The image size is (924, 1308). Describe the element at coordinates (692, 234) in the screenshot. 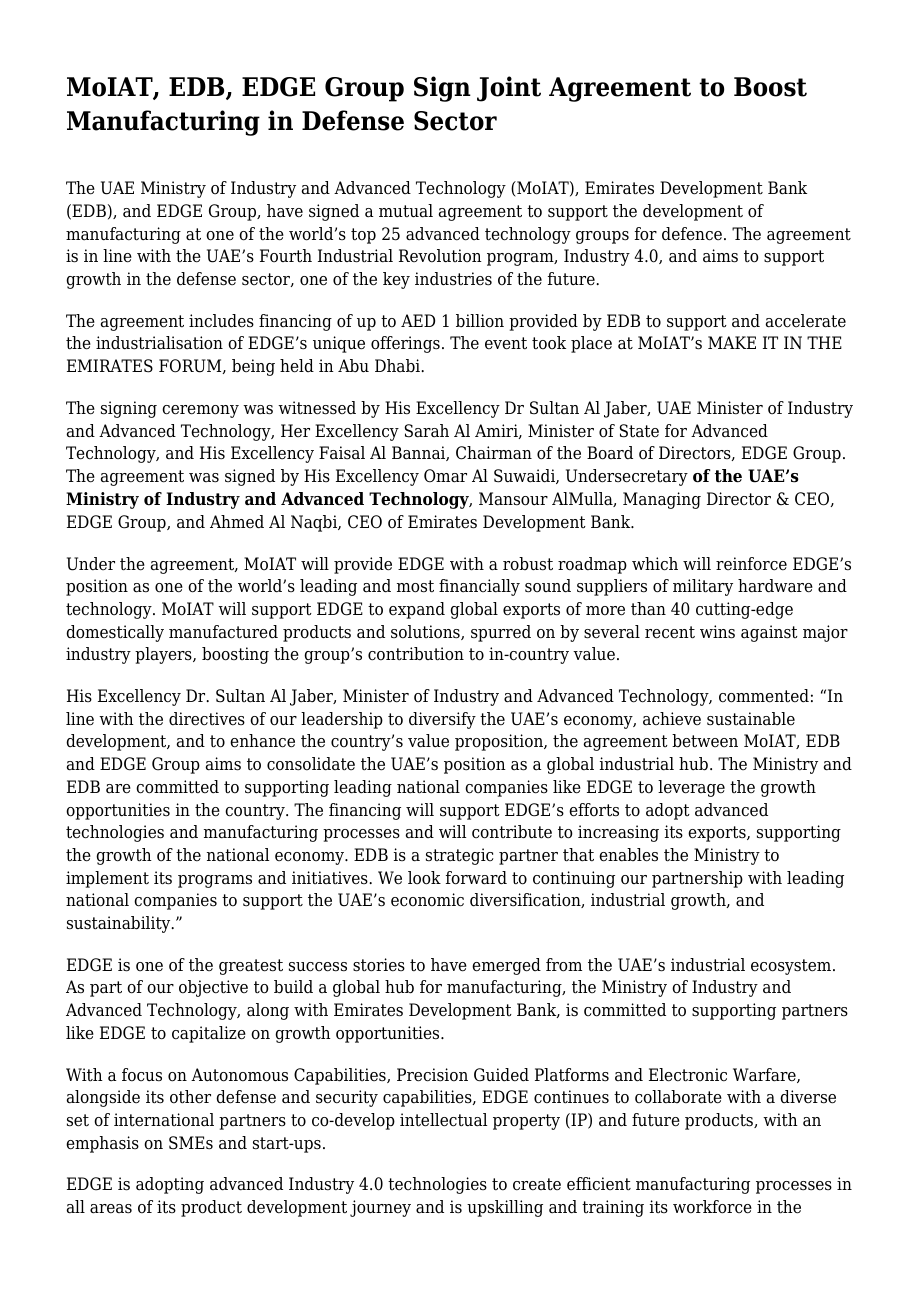

I see `defence` at that location.
